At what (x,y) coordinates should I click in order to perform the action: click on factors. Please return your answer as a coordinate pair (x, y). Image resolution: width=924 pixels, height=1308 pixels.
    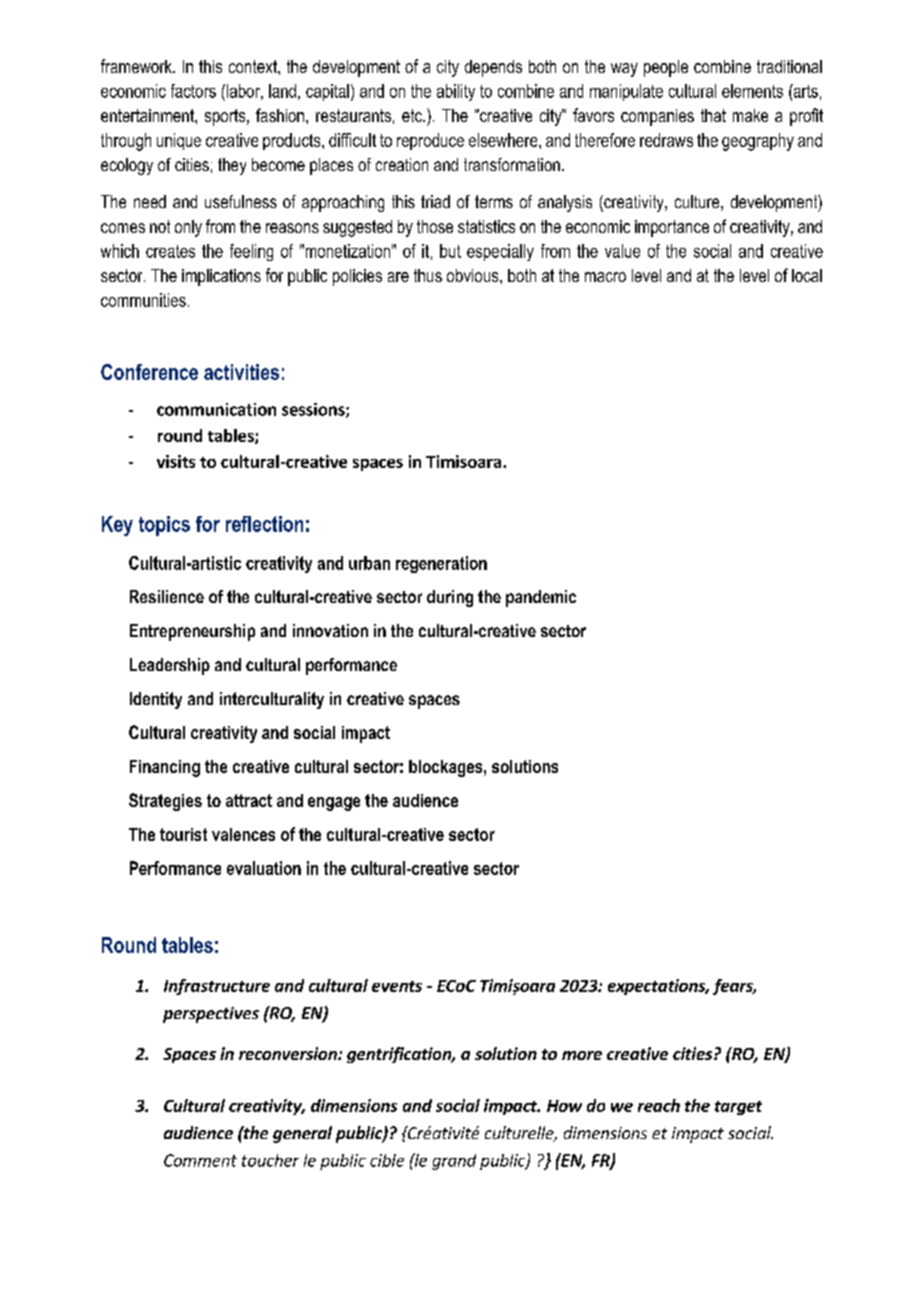
    Looking at the image, I should click on (193, 91).
